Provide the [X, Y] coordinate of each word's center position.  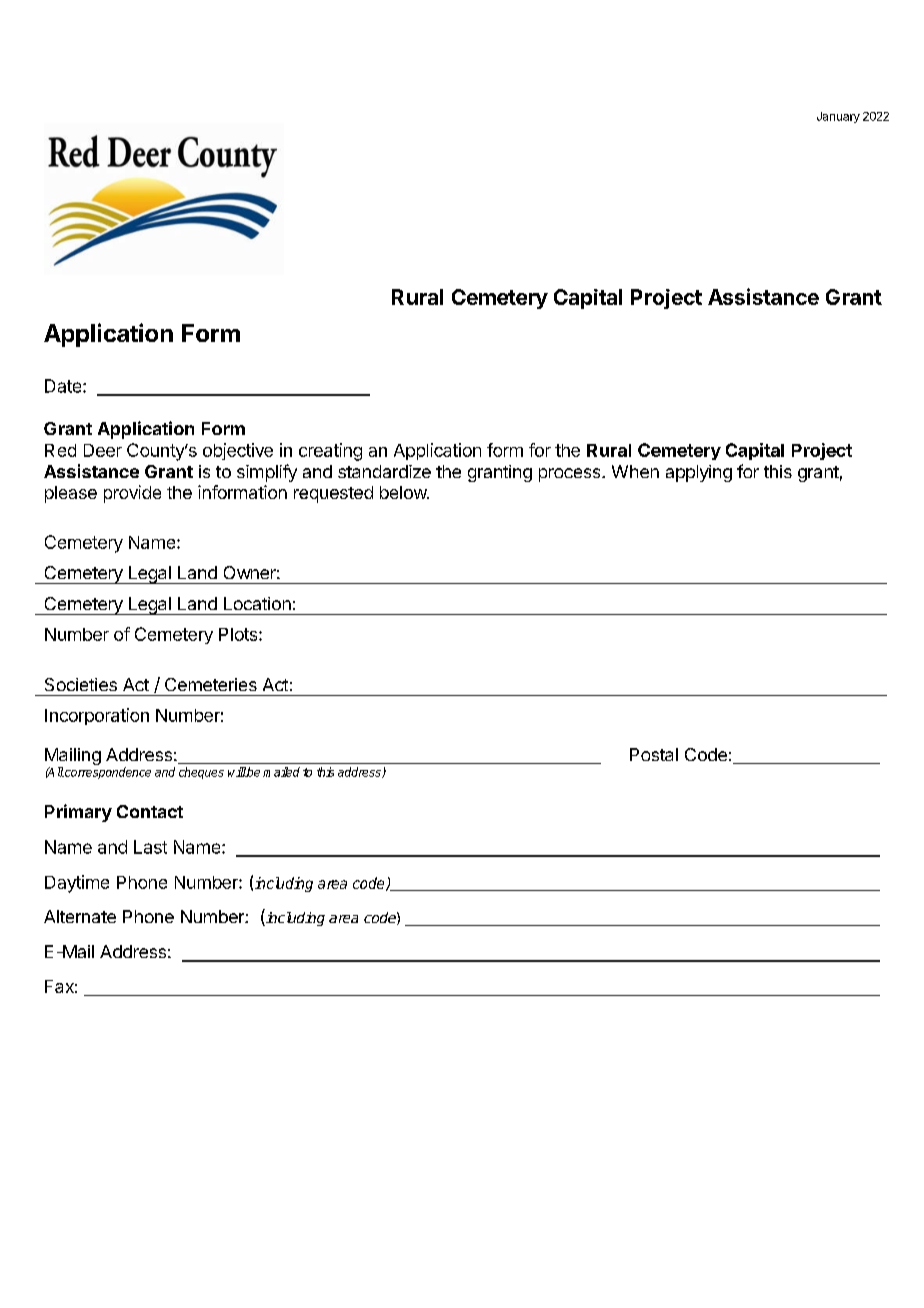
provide [132, 494]
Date [64, 386]
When [635, 471]
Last [150, 847]
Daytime [77, 884]
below [404, 492]
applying [699, 473]
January [838, 117]
